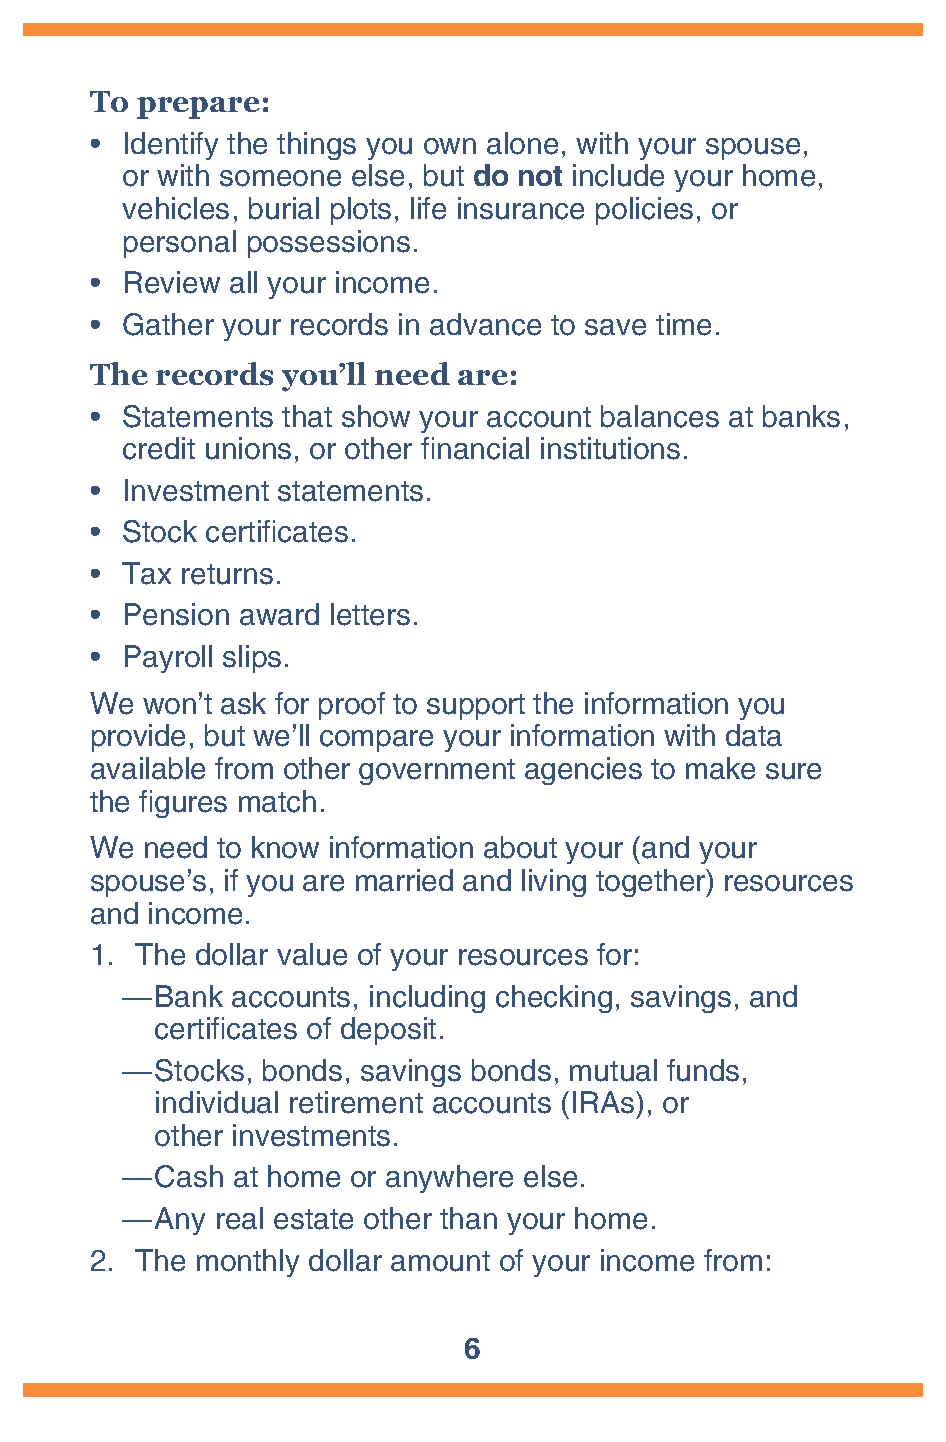 This page has height=1442, width=946. Describe the element at coordinates (720, 768) in the page. I see `make` at that location.
